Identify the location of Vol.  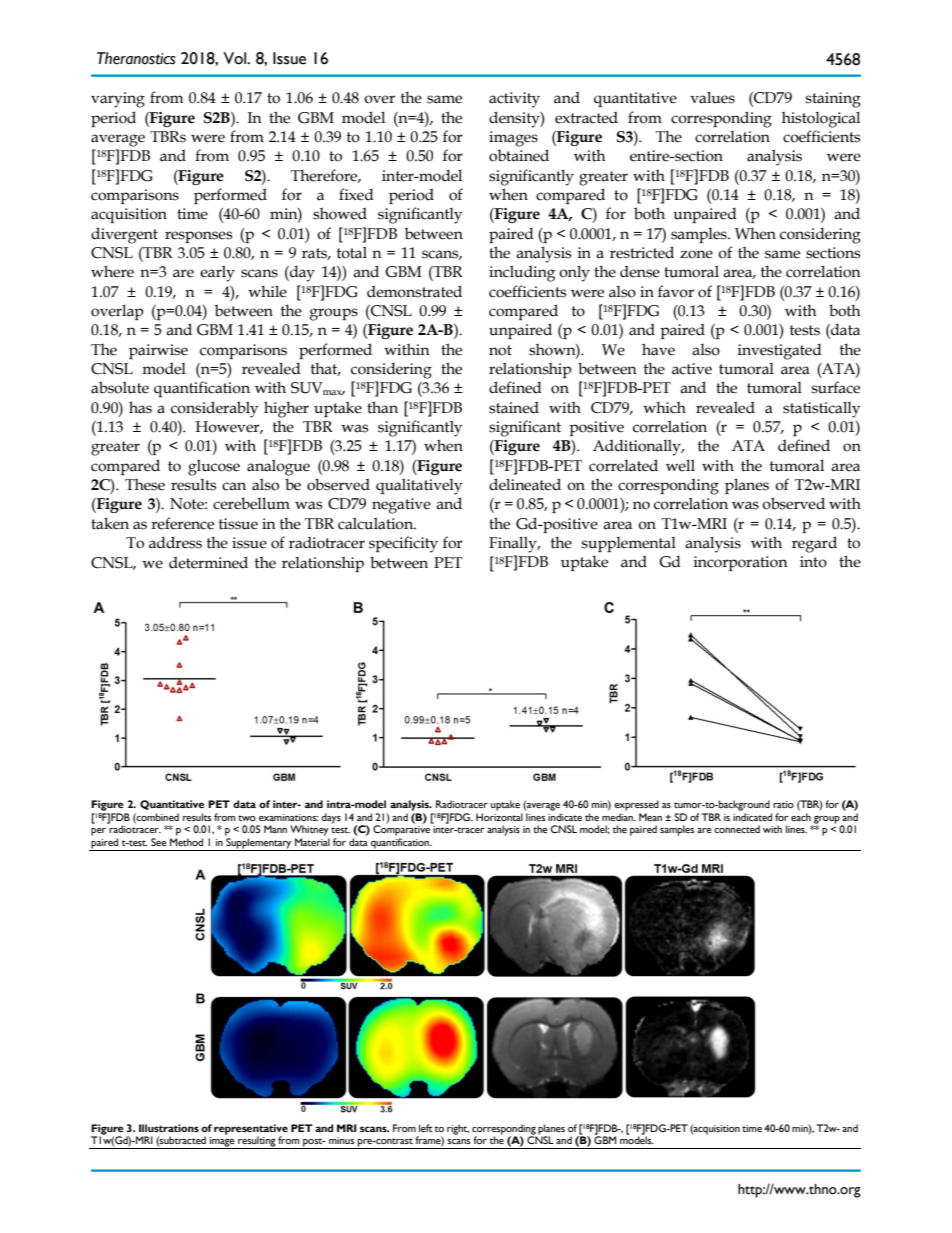
(236, 58).
